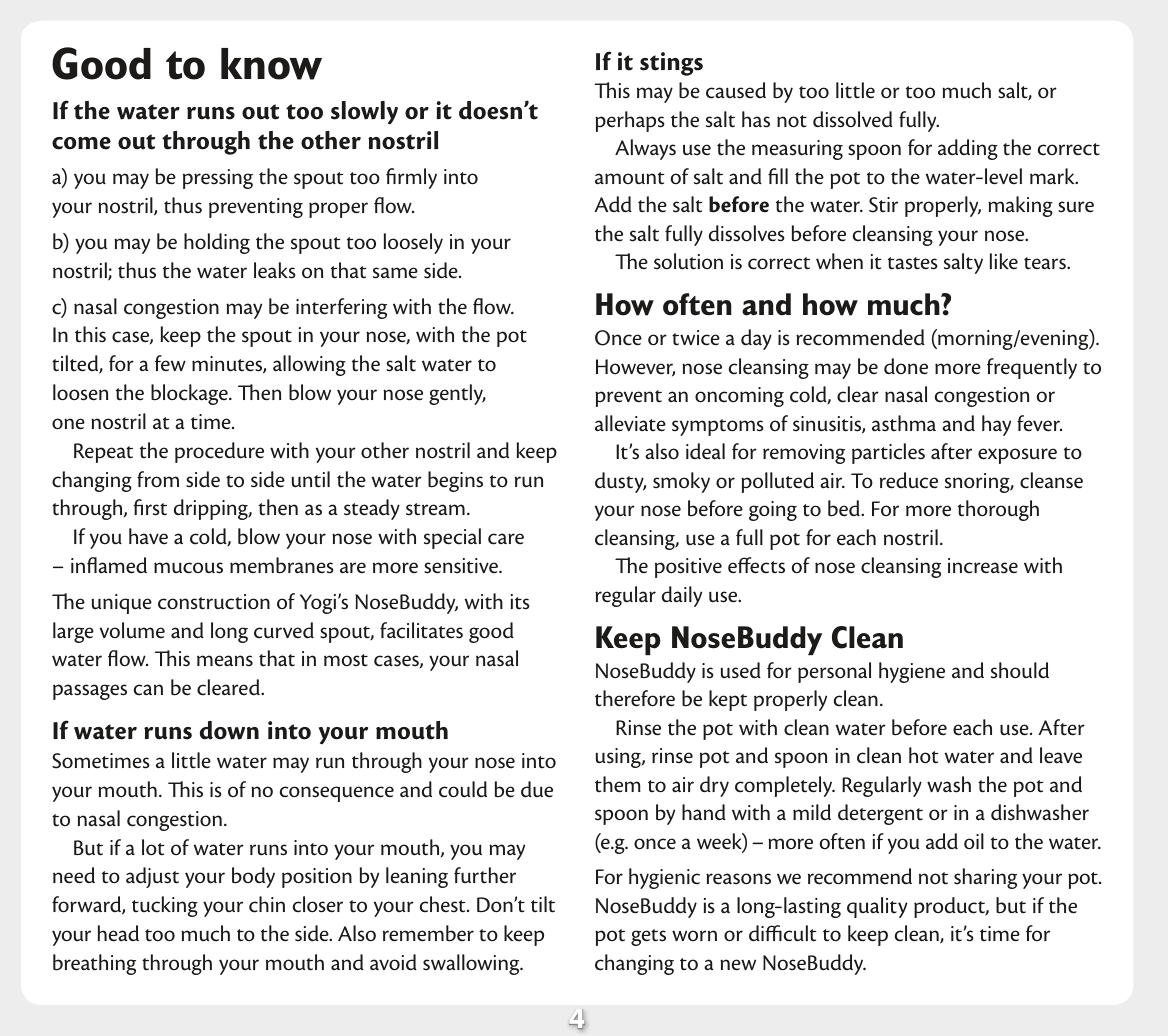 This screenshot has height=1036, width=1168. Describe the element at coordinates (506, 539) in the screenshot. I see `care` at that location.
